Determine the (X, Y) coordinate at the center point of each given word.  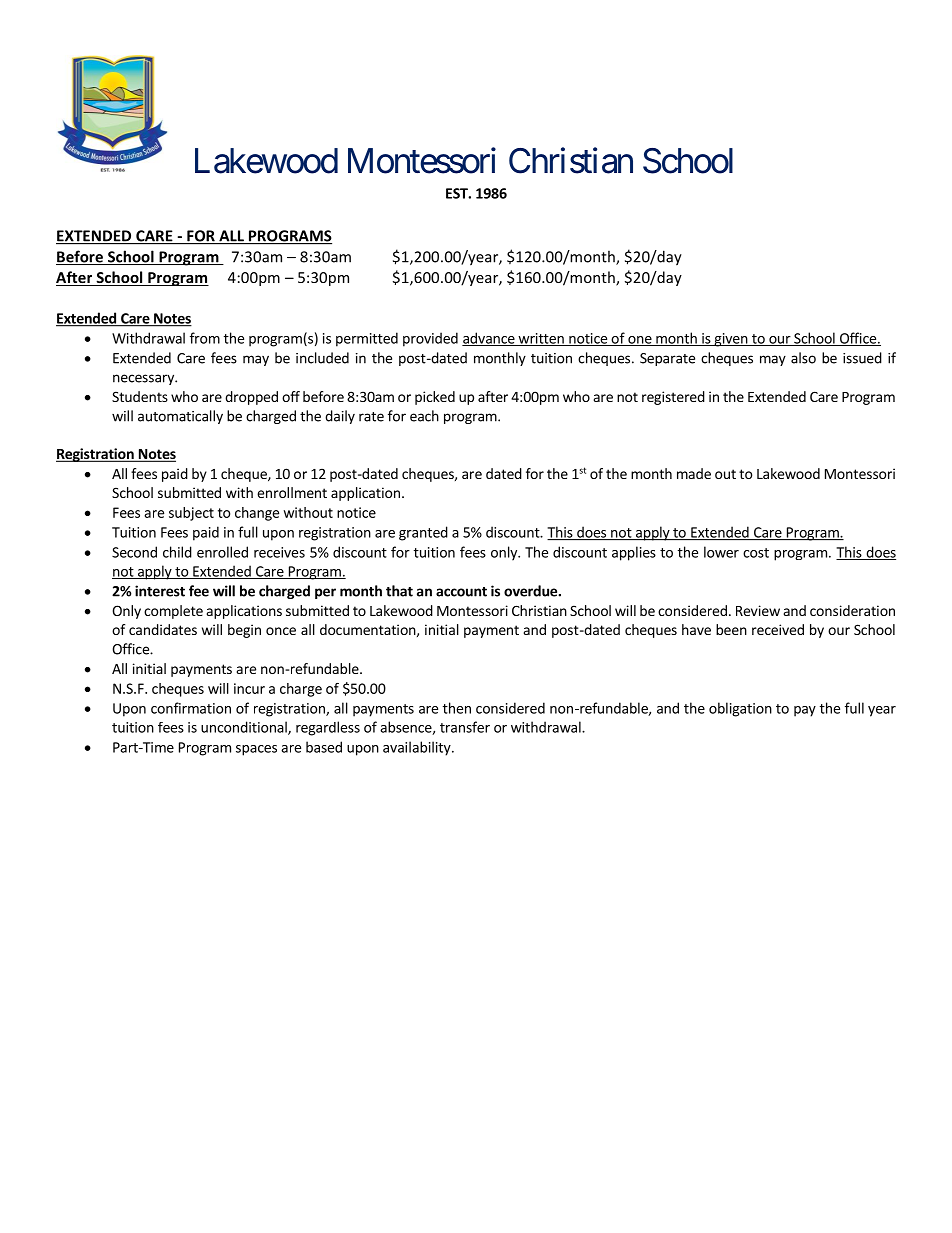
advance (489, 339)
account (461, 592)
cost (756, 553)
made (694, 473)
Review (758, 610)
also (803, 358)
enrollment (292, 492)
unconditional (245, 728)
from (205, 338)
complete (173, 612)
